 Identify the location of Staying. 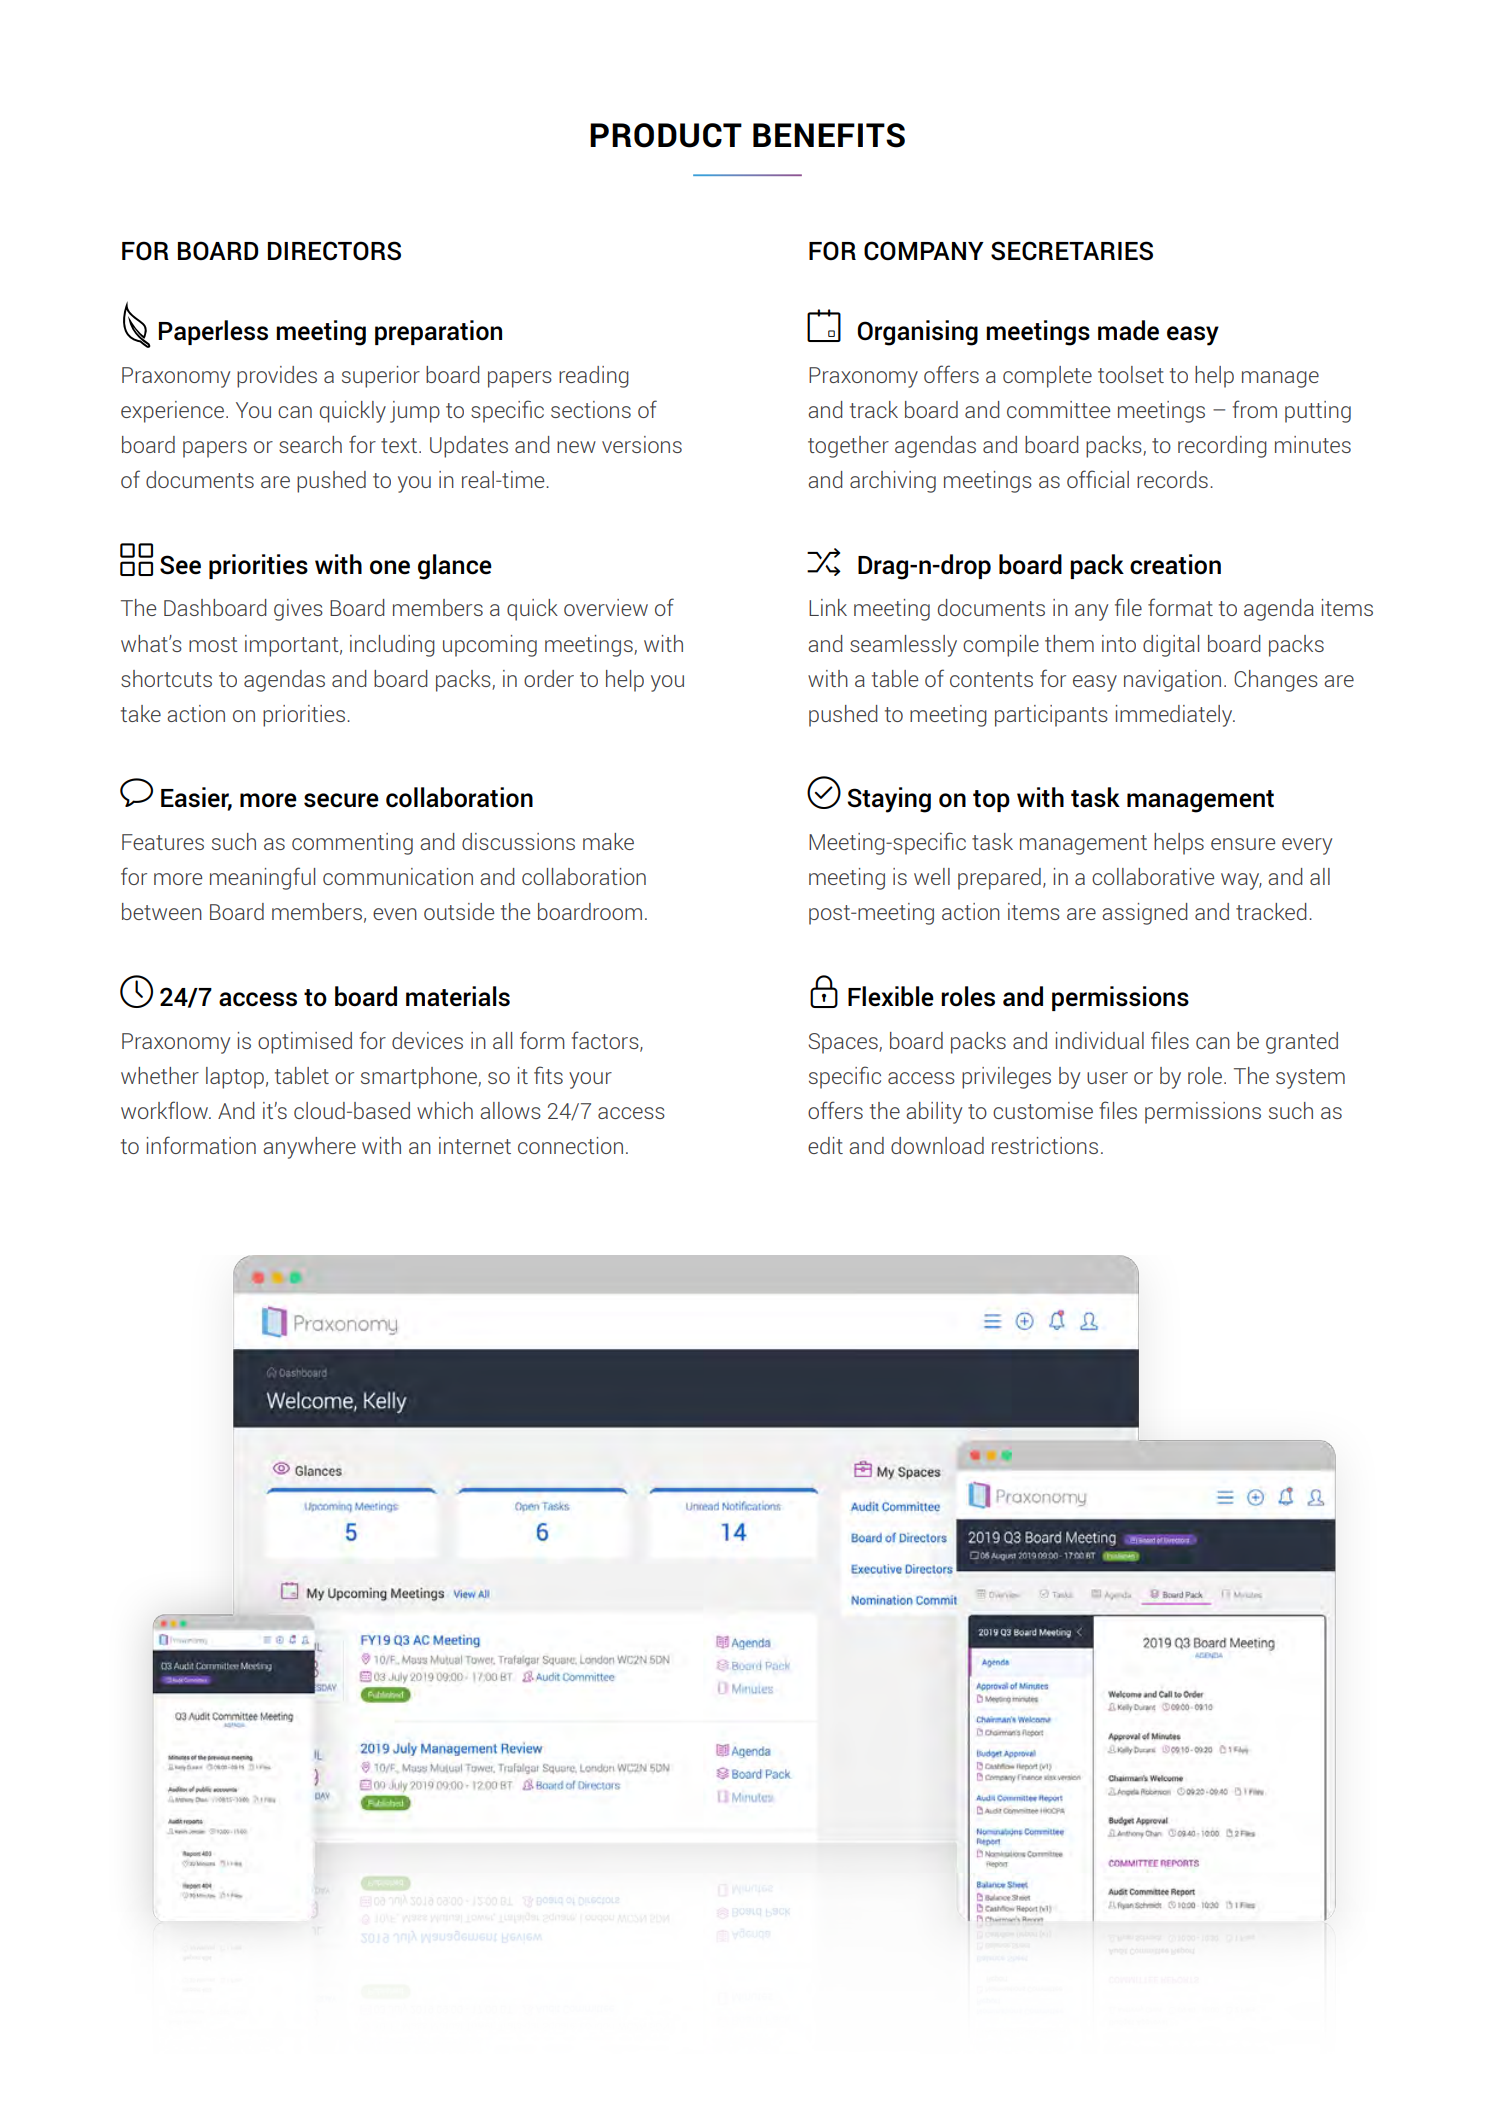
(889, 800).
